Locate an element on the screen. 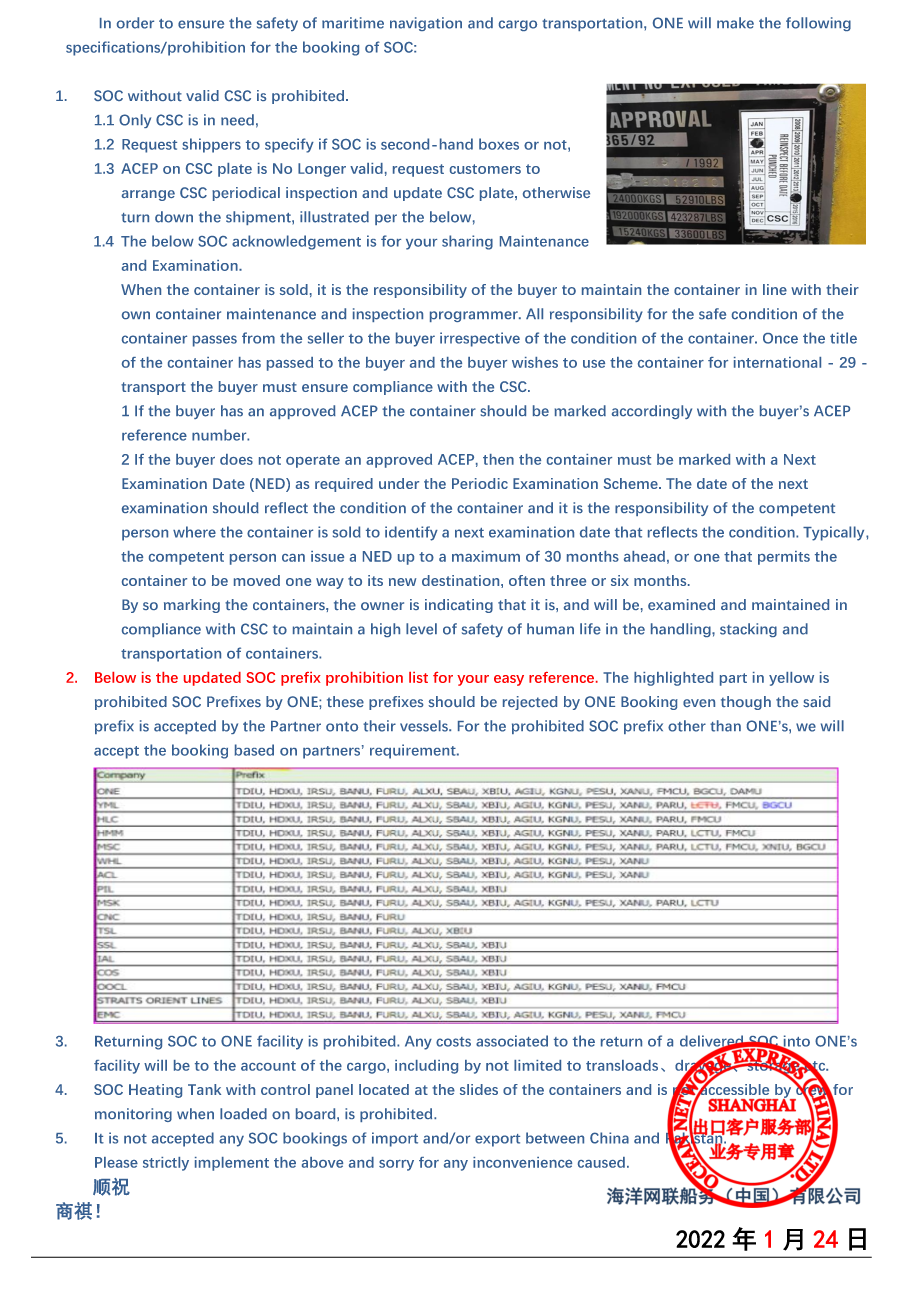 The width and height of the screenshot is (924, 1308). loaded is located at coordinates (243, 1113).
